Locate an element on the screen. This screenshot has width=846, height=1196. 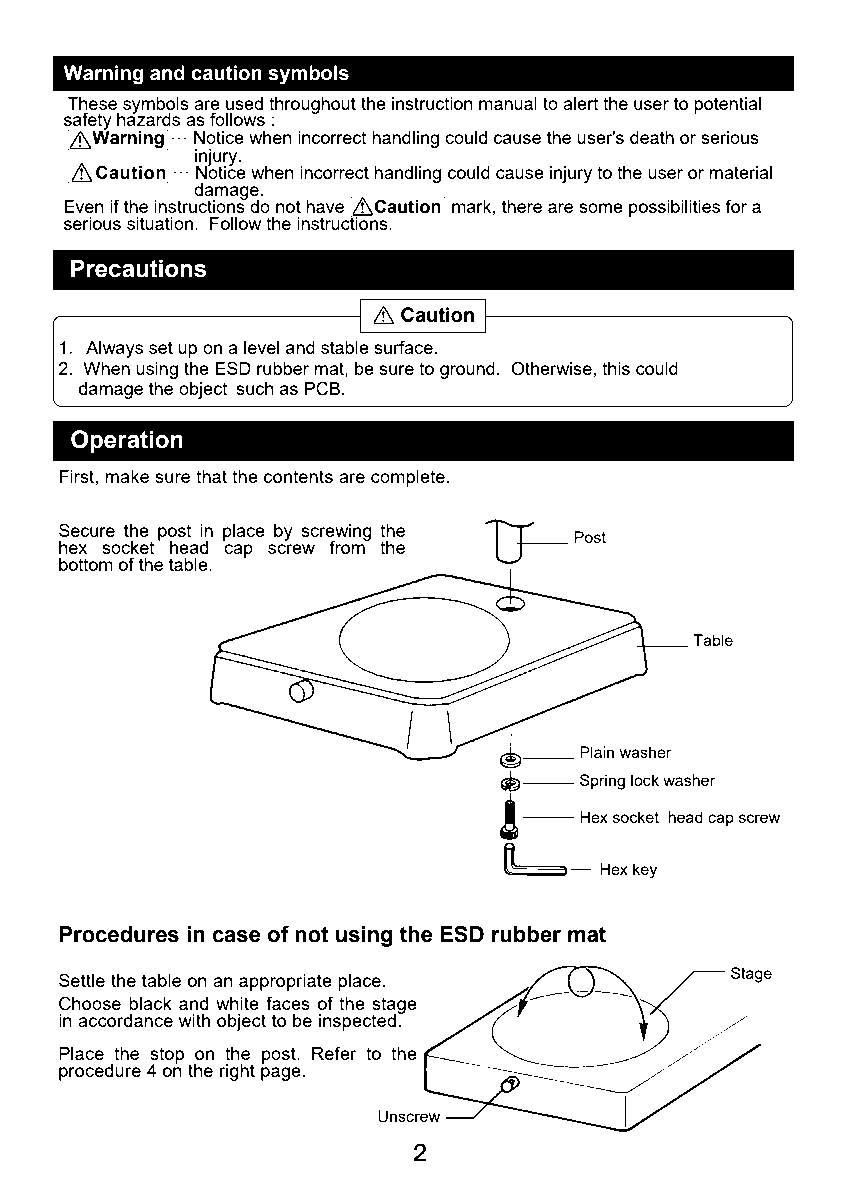
manual is located at coordinates (508, 103).
